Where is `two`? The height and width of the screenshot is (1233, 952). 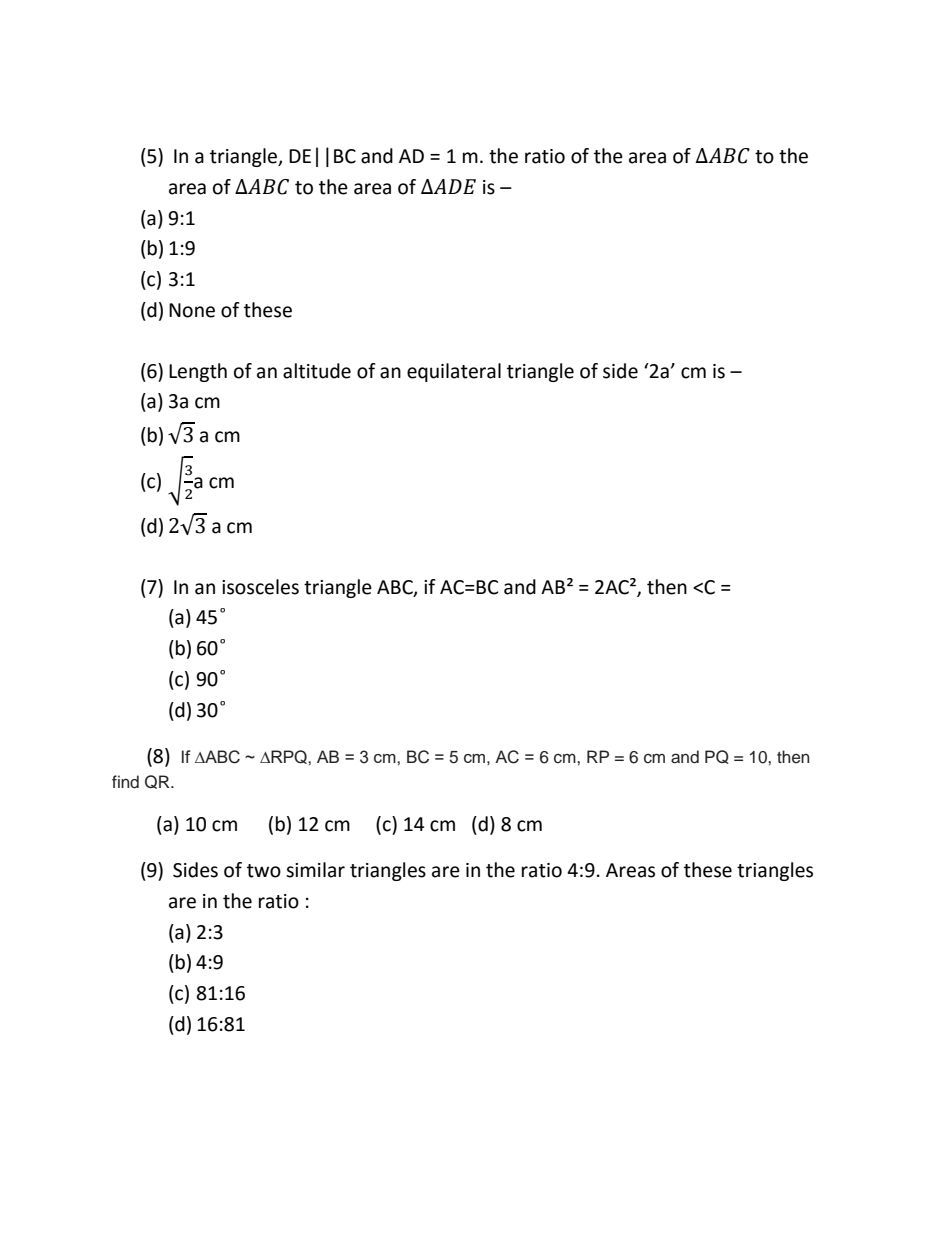
two is located at coordinates (264, 871).
